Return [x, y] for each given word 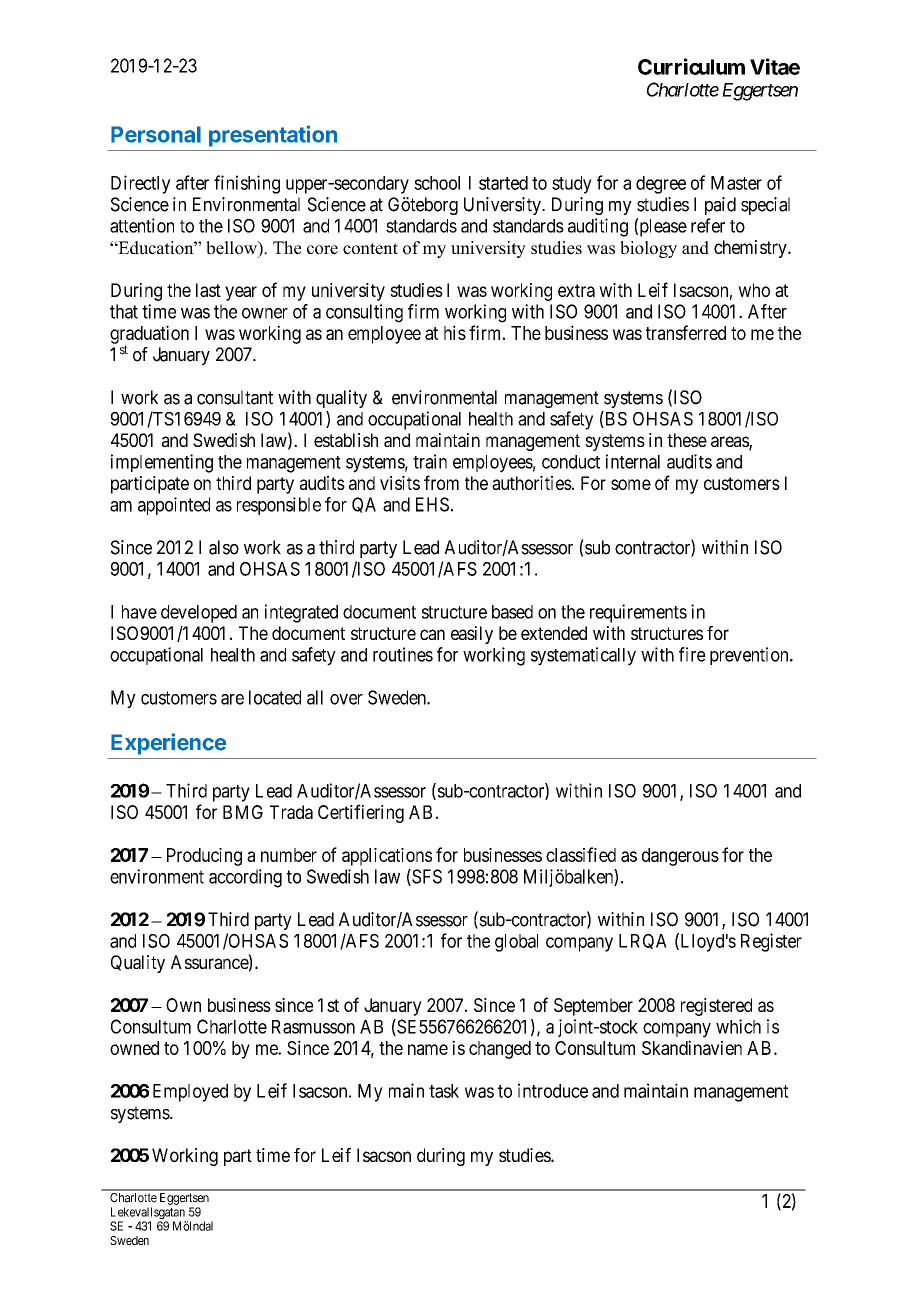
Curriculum [691, 66]
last [208, 290]
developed [199, 614]
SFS [426, 877]
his [455, 332]
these [687, 440]
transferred [686, 332]
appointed [174, 506]
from [441, 482]
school [437, 183]
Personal [156, 134]
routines [403, 654]
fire [692, 654]
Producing [204, 857]
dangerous [680, 857]
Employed [190, 1093]
